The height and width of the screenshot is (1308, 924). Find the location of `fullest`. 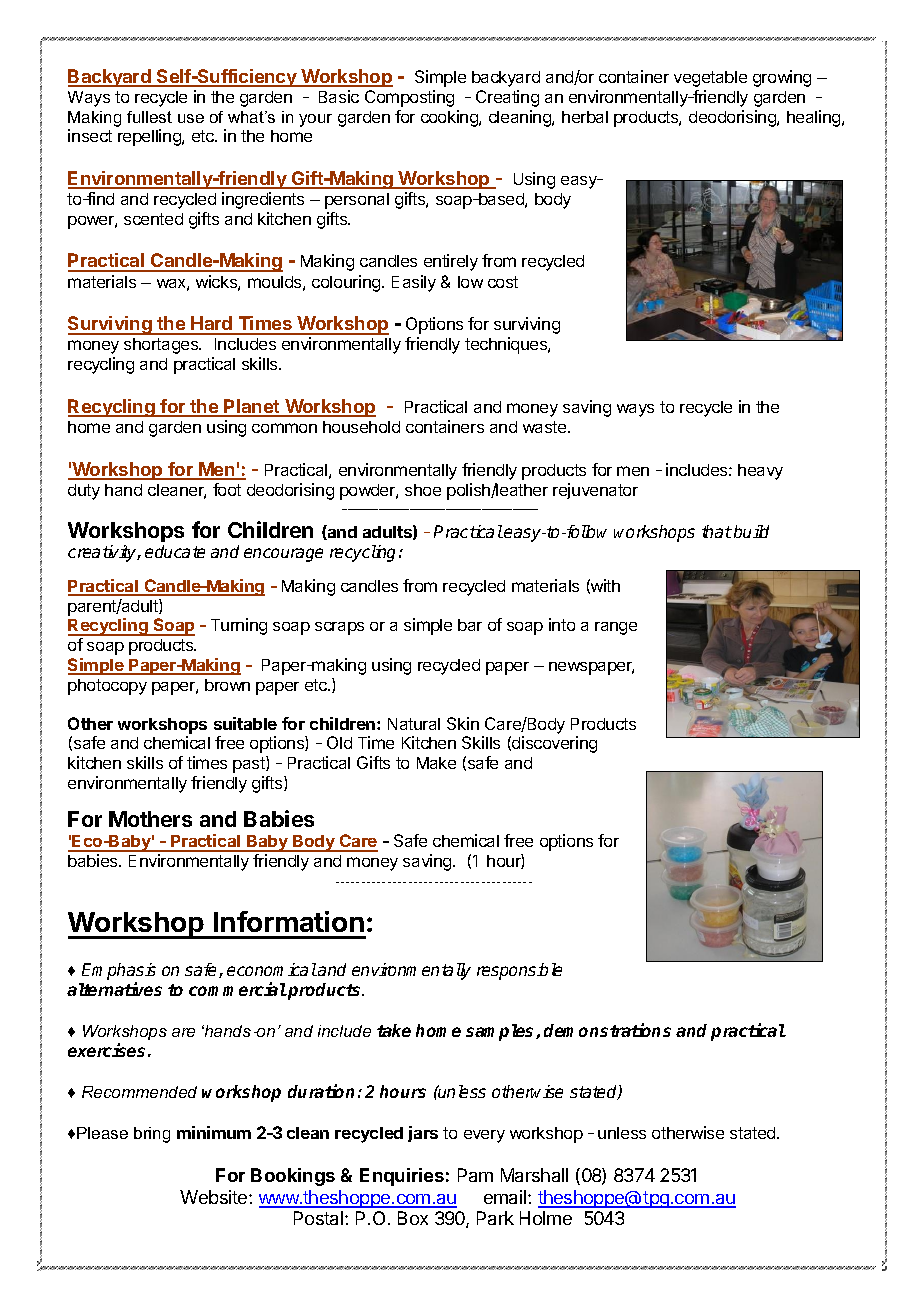

fullest is located at coordinates (149, 117).
